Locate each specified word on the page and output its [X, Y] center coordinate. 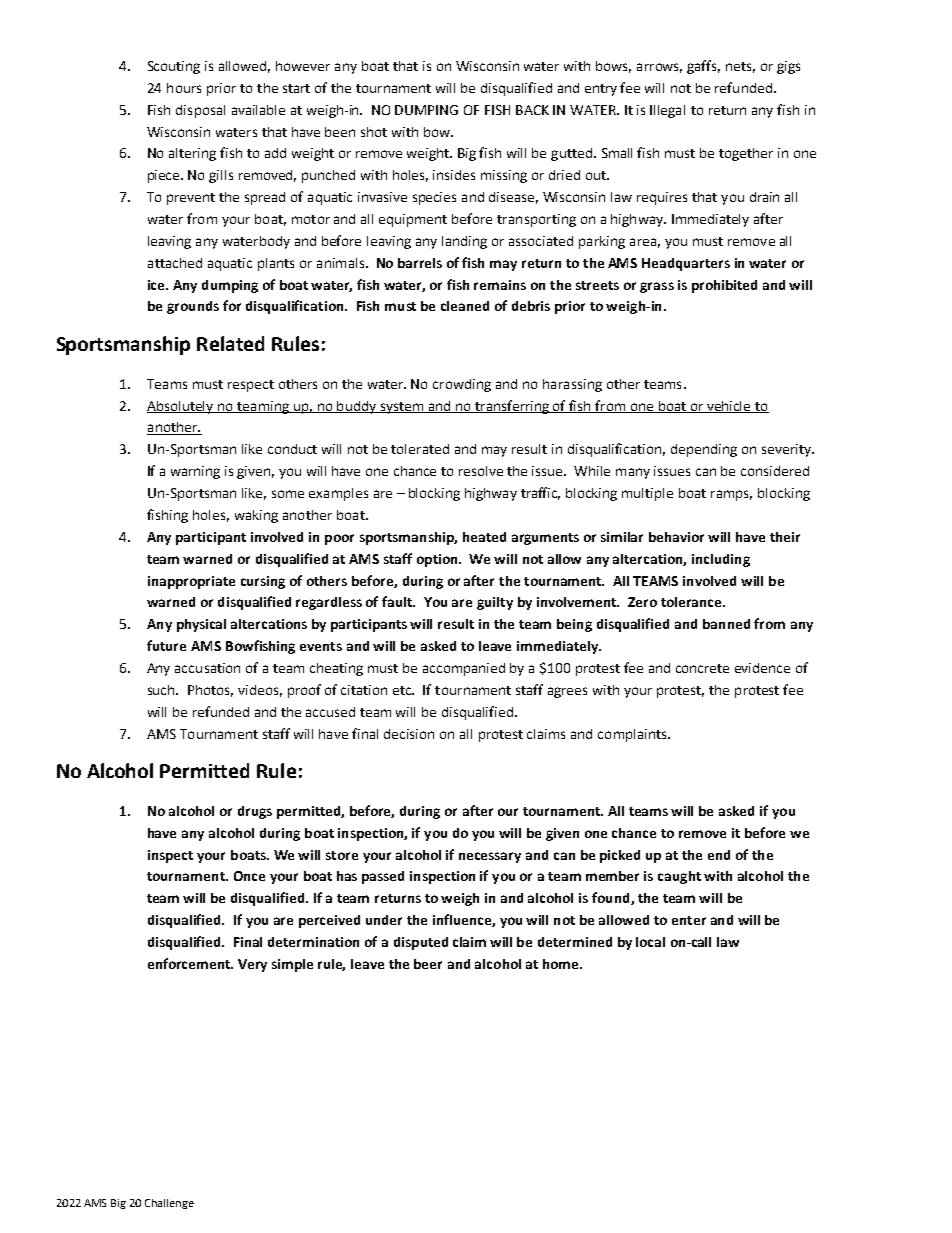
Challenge [169, 1204]
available [258, 110]
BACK [532, 110]
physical [201, 625]
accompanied [464, 669]
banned [726, 624]
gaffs [703, 67]
